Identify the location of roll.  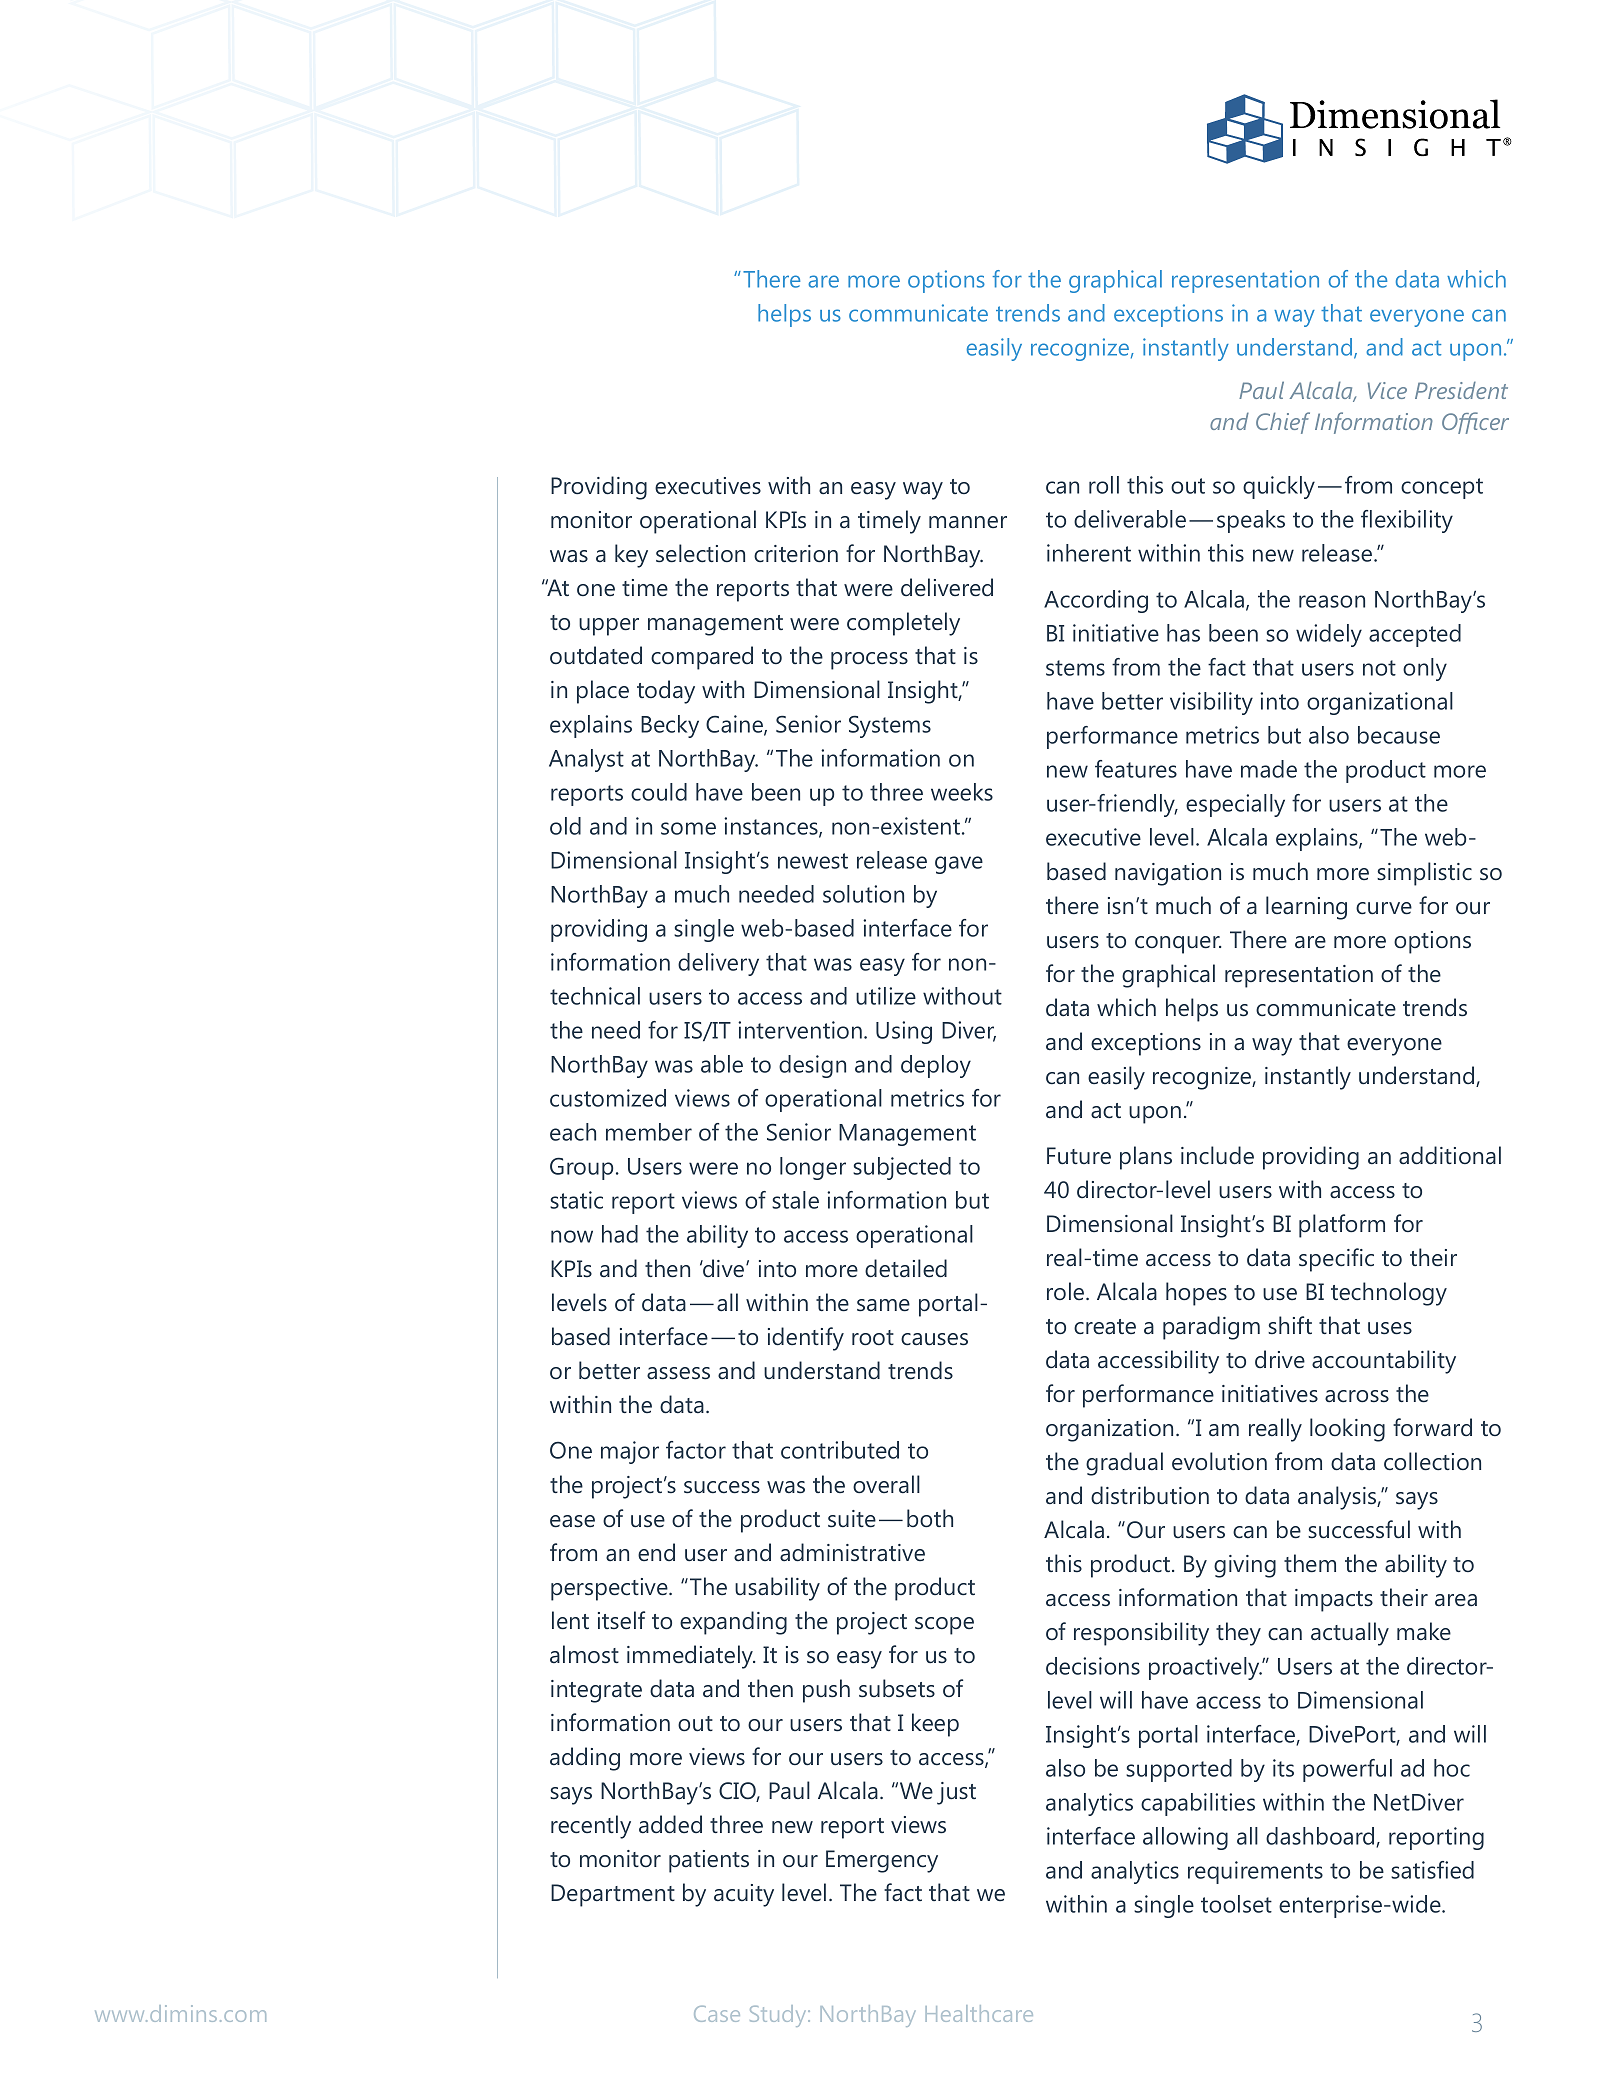
(1104, 485).
